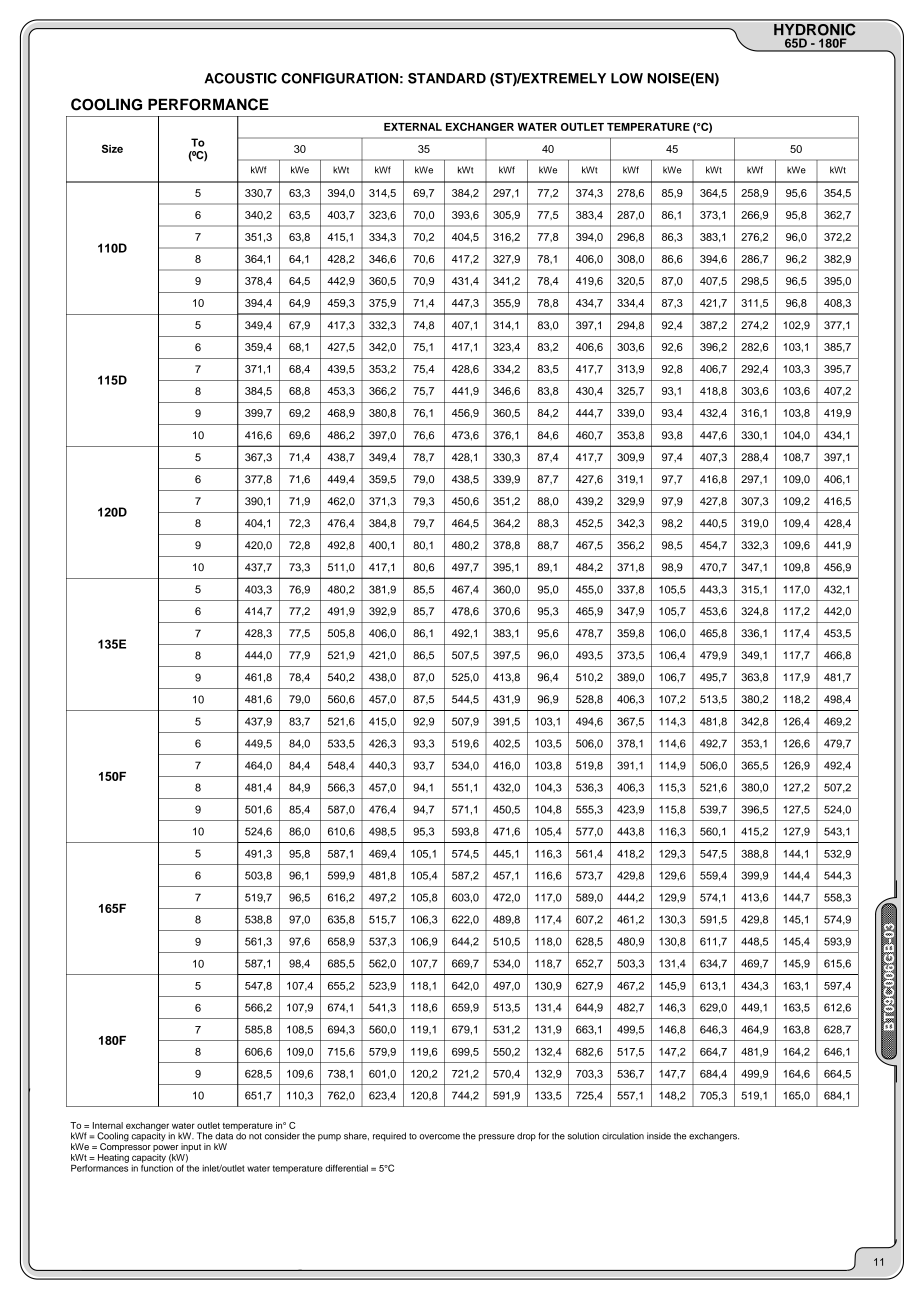  What do you see at coordinates (413, 127) in the screenshot?
I see `EXTERNAL` at bounding box center [413, 127].
